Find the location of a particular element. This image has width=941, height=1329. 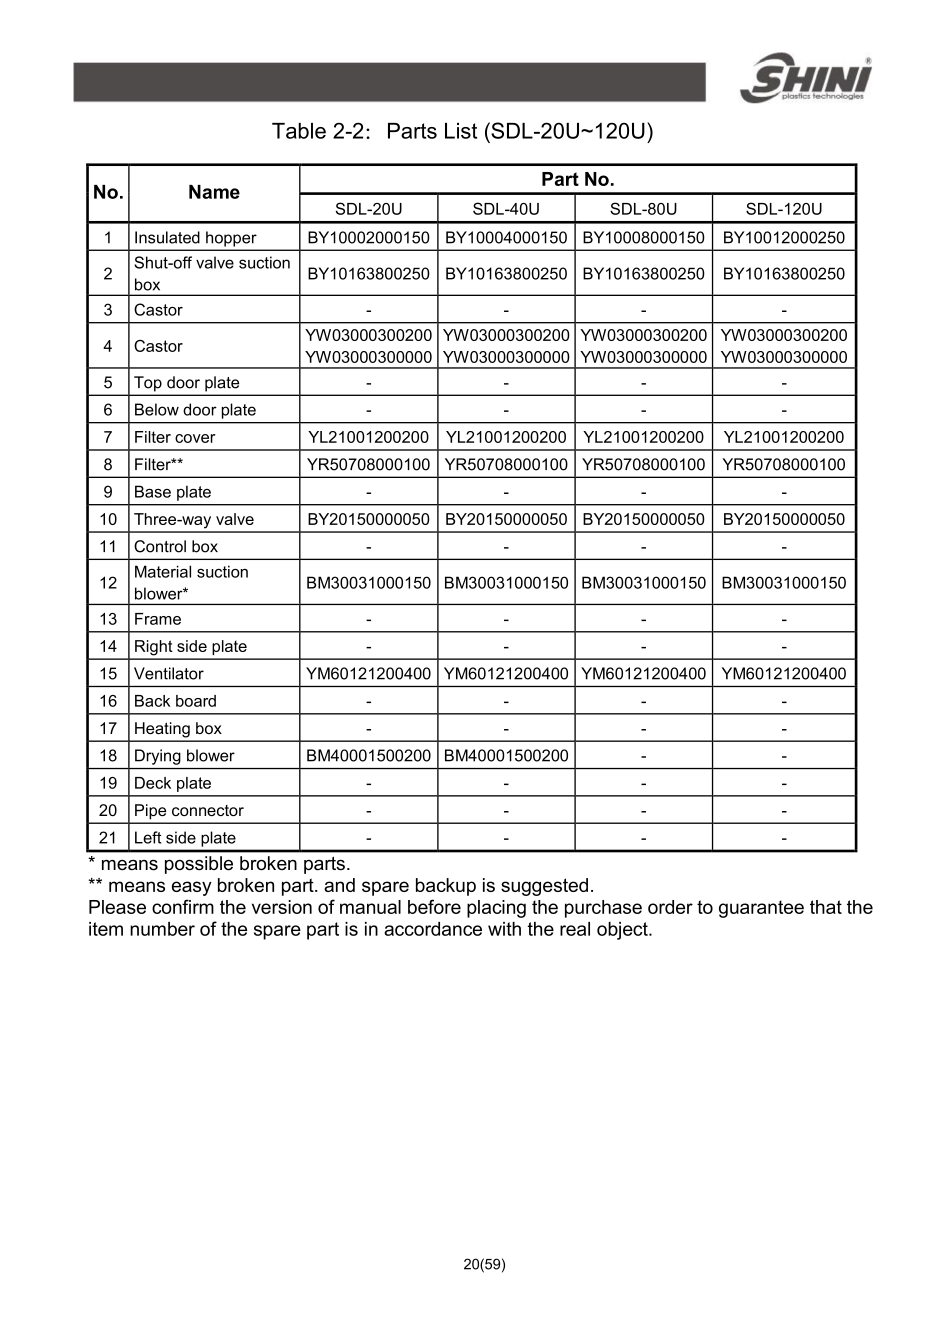

List is located at coordinates (461, 131).
